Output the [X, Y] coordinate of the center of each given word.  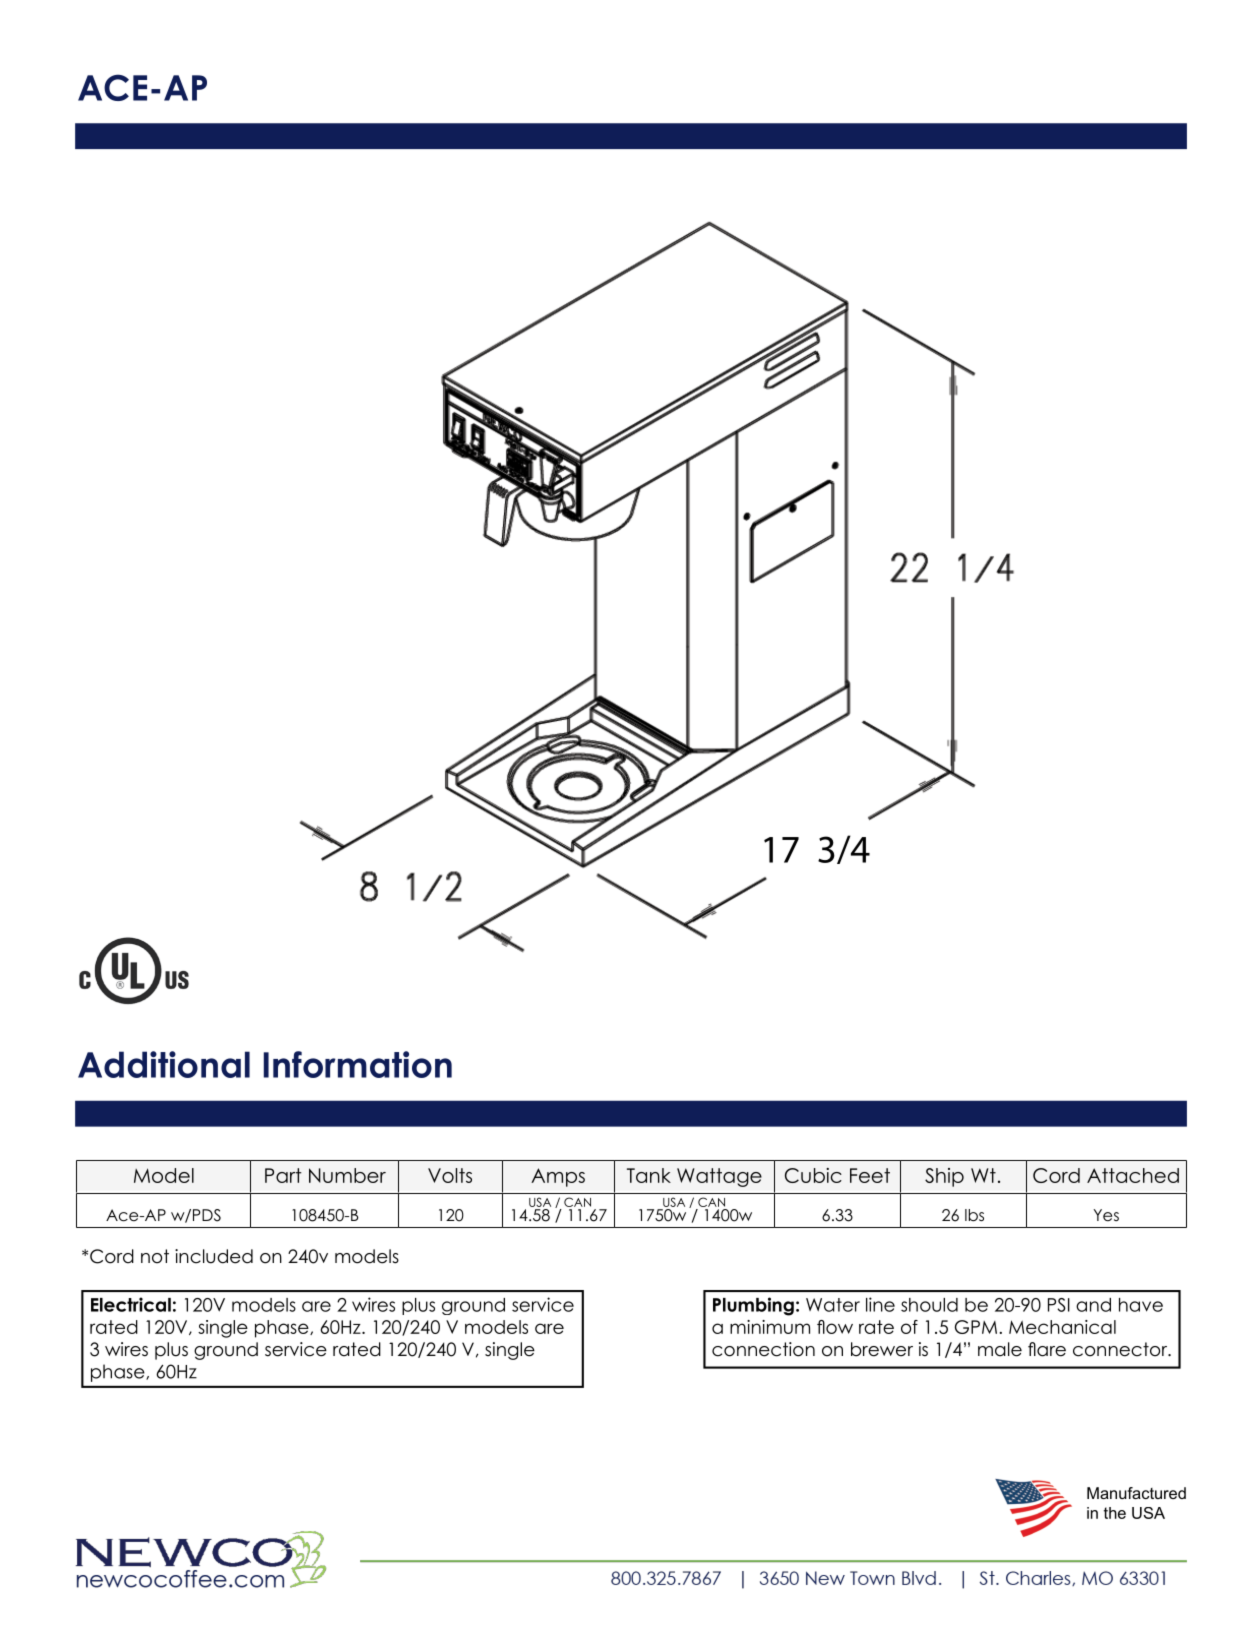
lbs [974, 1215]
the [1115, 1513]
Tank [649, 1175]
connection [763, 1349]
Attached [1133, 1175]
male [1000, 1349]
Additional [164, 1064]
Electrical [131, 1304]
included [214, 1256]
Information [358, 1064]
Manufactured [1136, 1493]
